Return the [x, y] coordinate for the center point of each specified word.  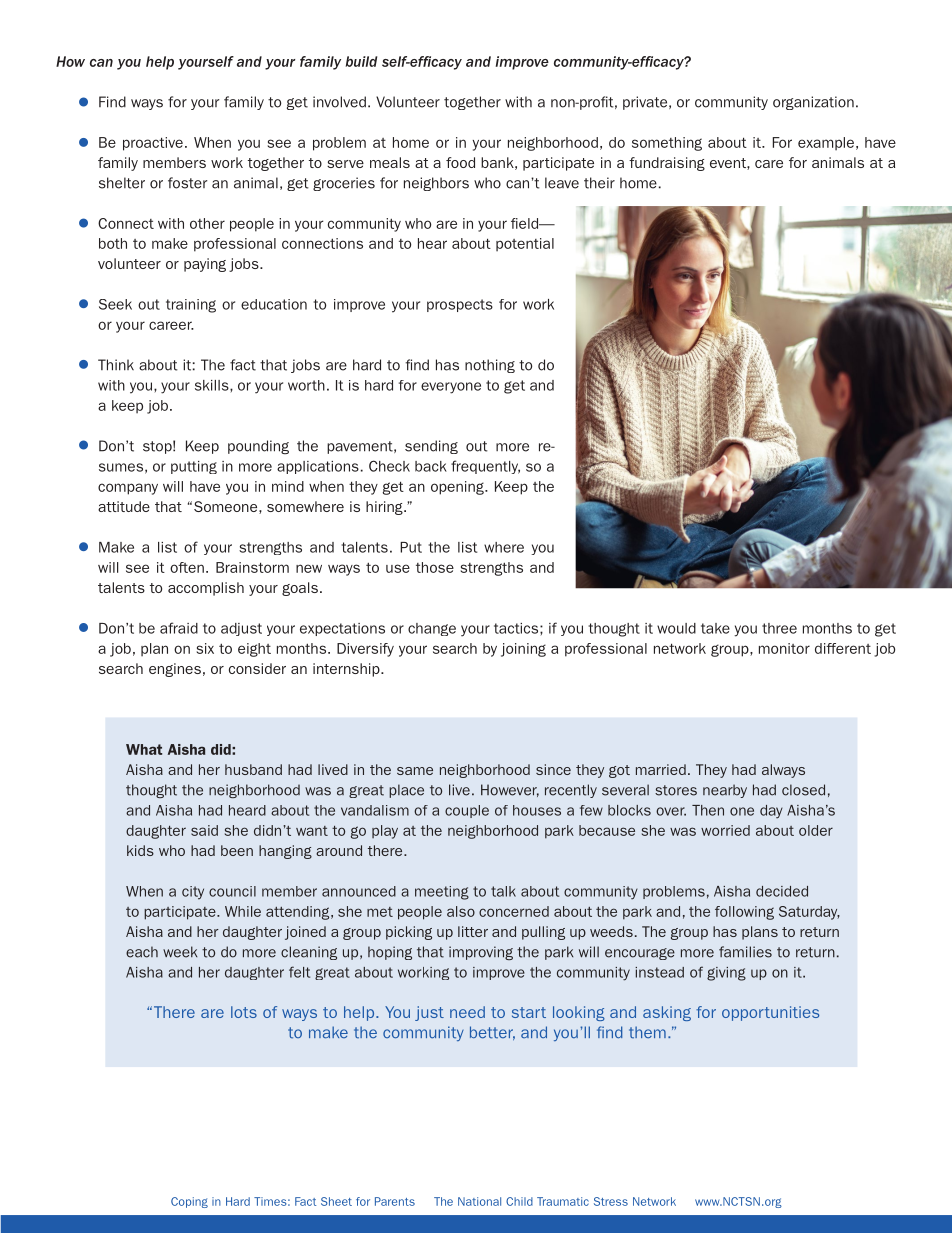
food [460, 162]
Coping [189, 1202]
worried [725, 830]
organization [813, 103]
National [479, 1201]
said [204, 830]
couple [467, 811]
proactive [153, 144]
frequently [485, 467]
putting [194, 467]
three [779, 628]
